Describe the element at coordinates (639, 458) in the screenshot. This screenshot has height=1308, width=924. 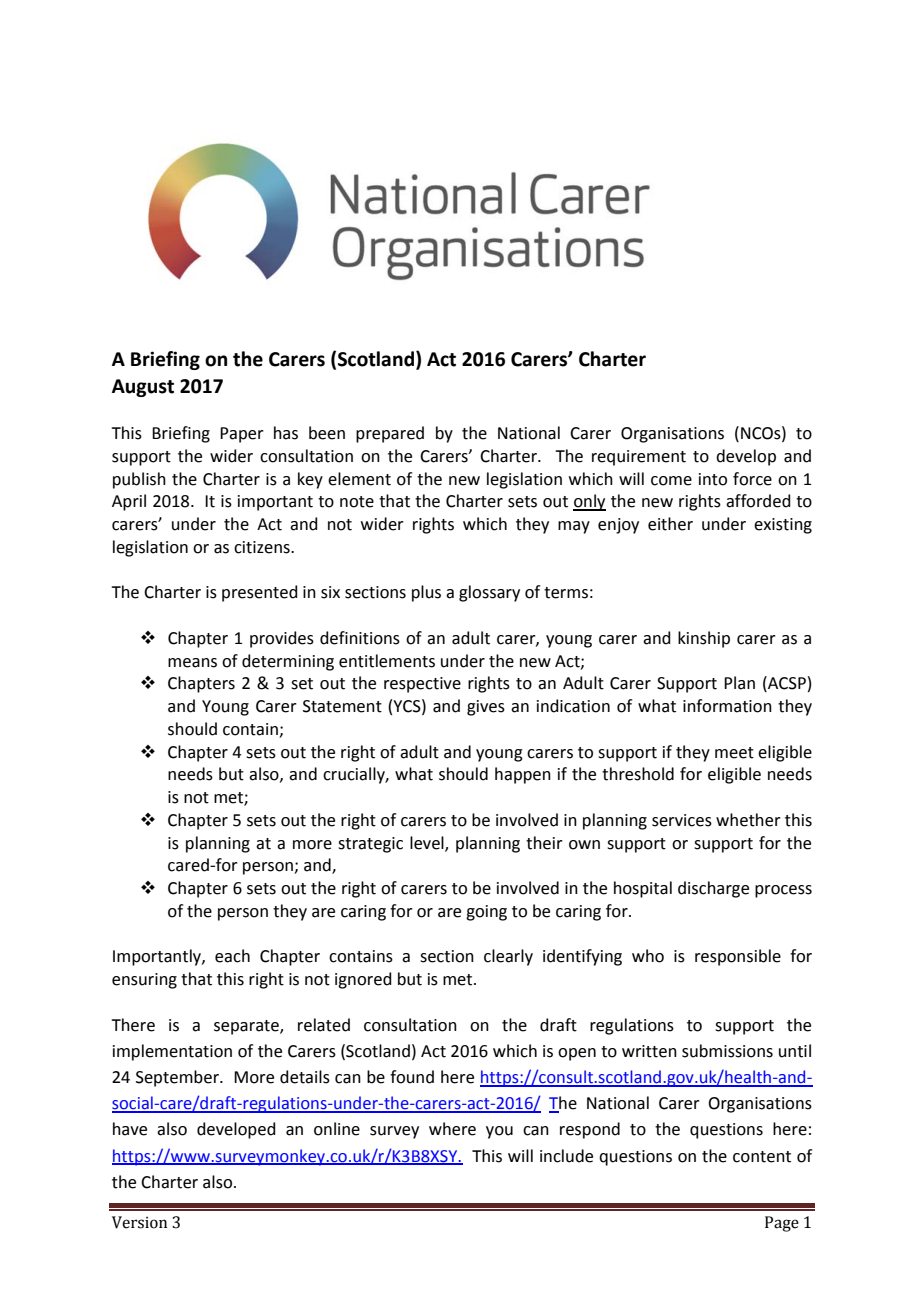
I see `requirement` at that location.
